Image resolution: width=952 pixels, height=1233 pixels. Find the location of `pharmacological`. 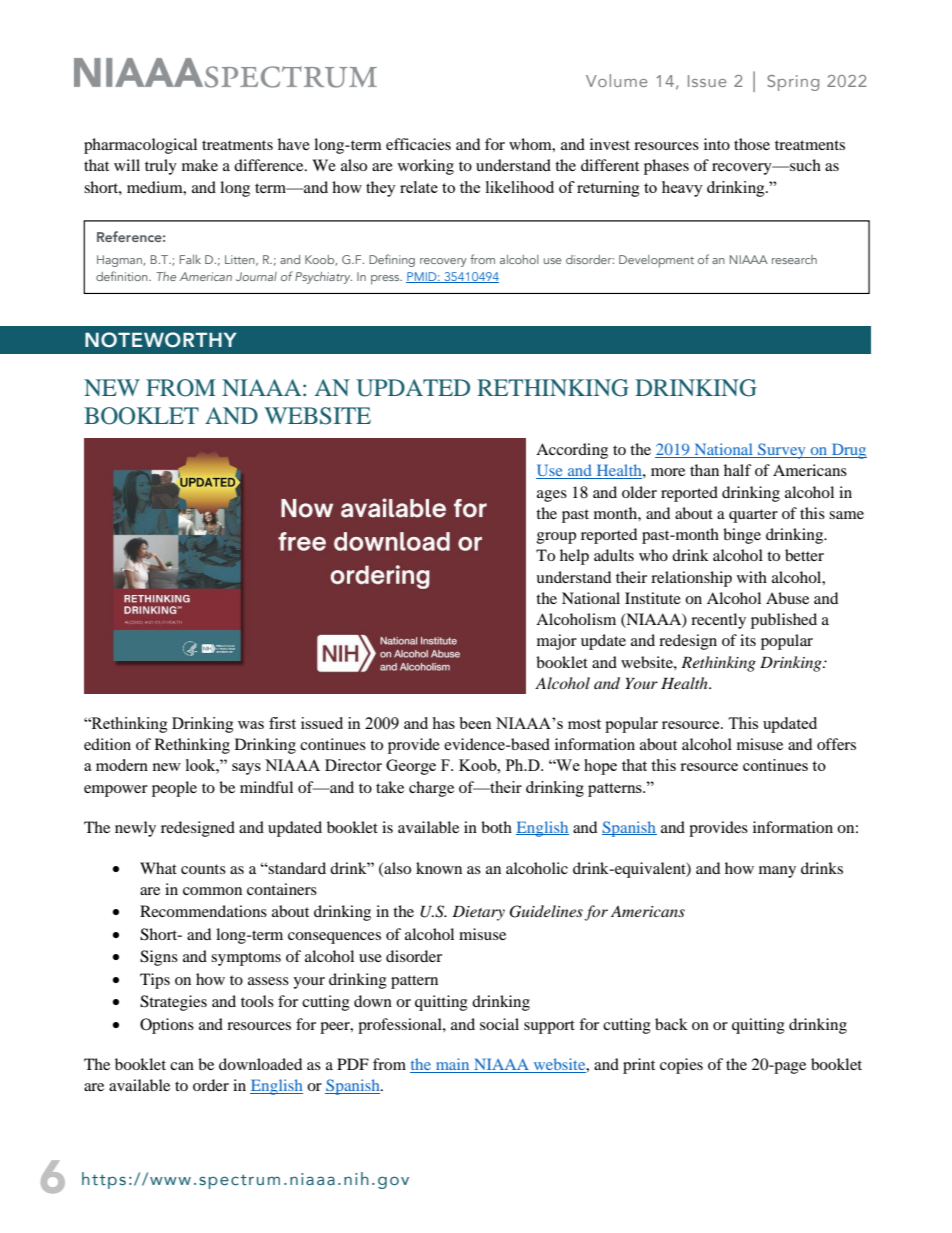

pharmacological is located at coordinates (140, 146).
